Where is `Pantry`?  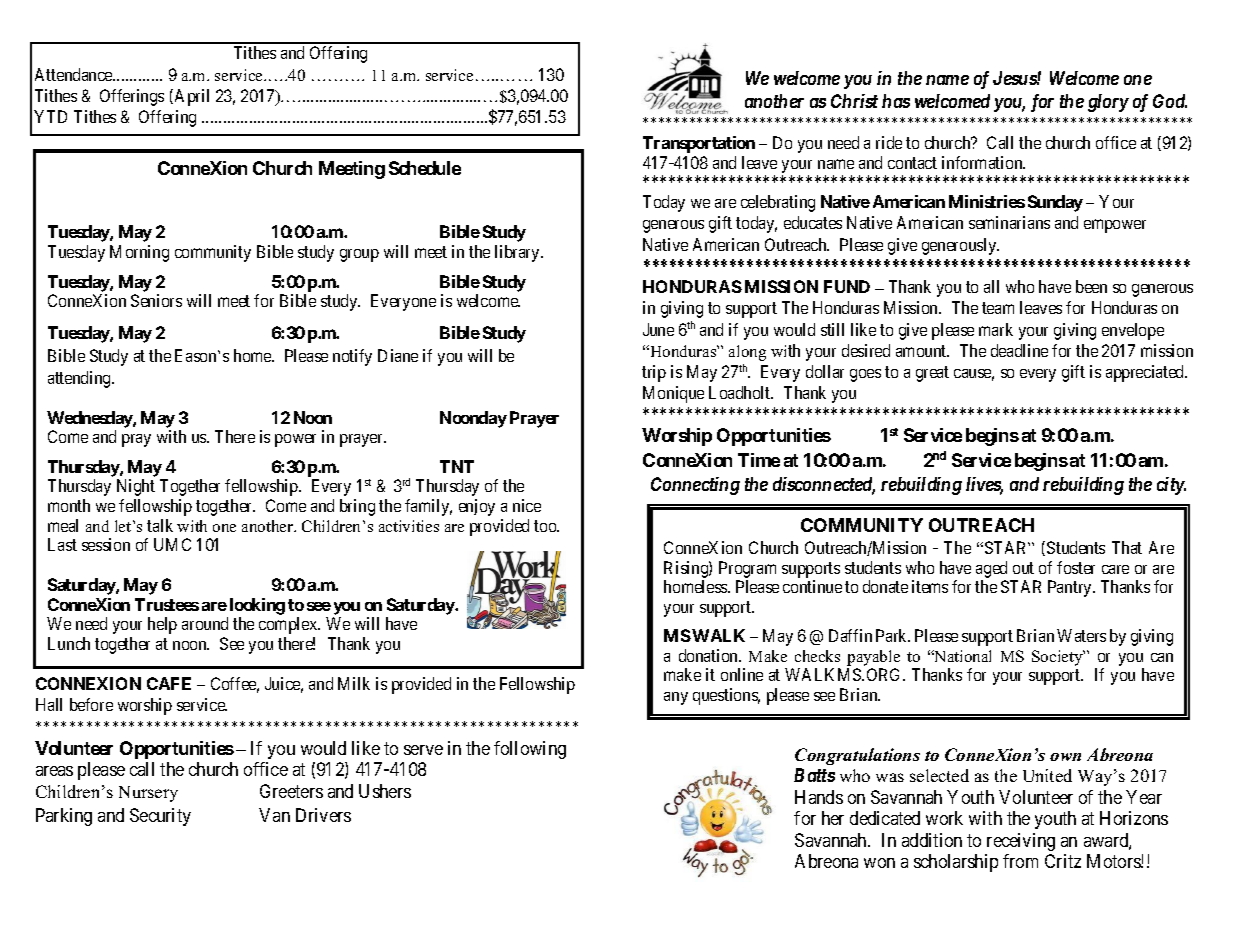
Pantry is located at coordinates (1071, 588).
